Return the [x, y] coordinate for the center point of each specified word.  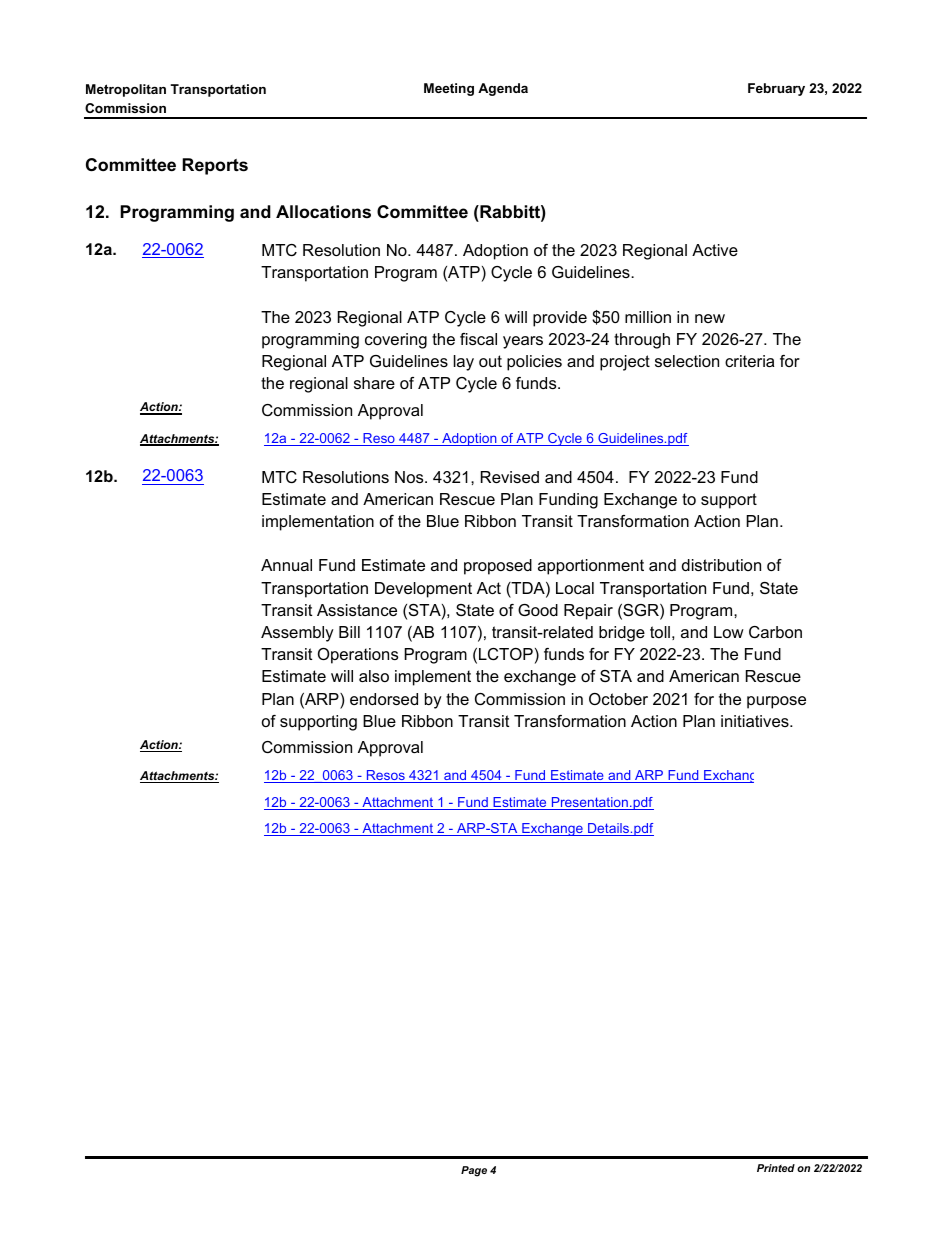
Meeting [449, 89]
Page [474, 1171]
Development [423, 590]
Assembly [297, 634]
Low [729, 632]
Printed [776, 1168]
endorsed [384, 699]
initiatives [756, 721]
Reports [215, 166]
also [374, 676]
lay [464, 363]
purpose [776, 702]
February [776, 89]
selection [687, 361]
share [374, 383]
